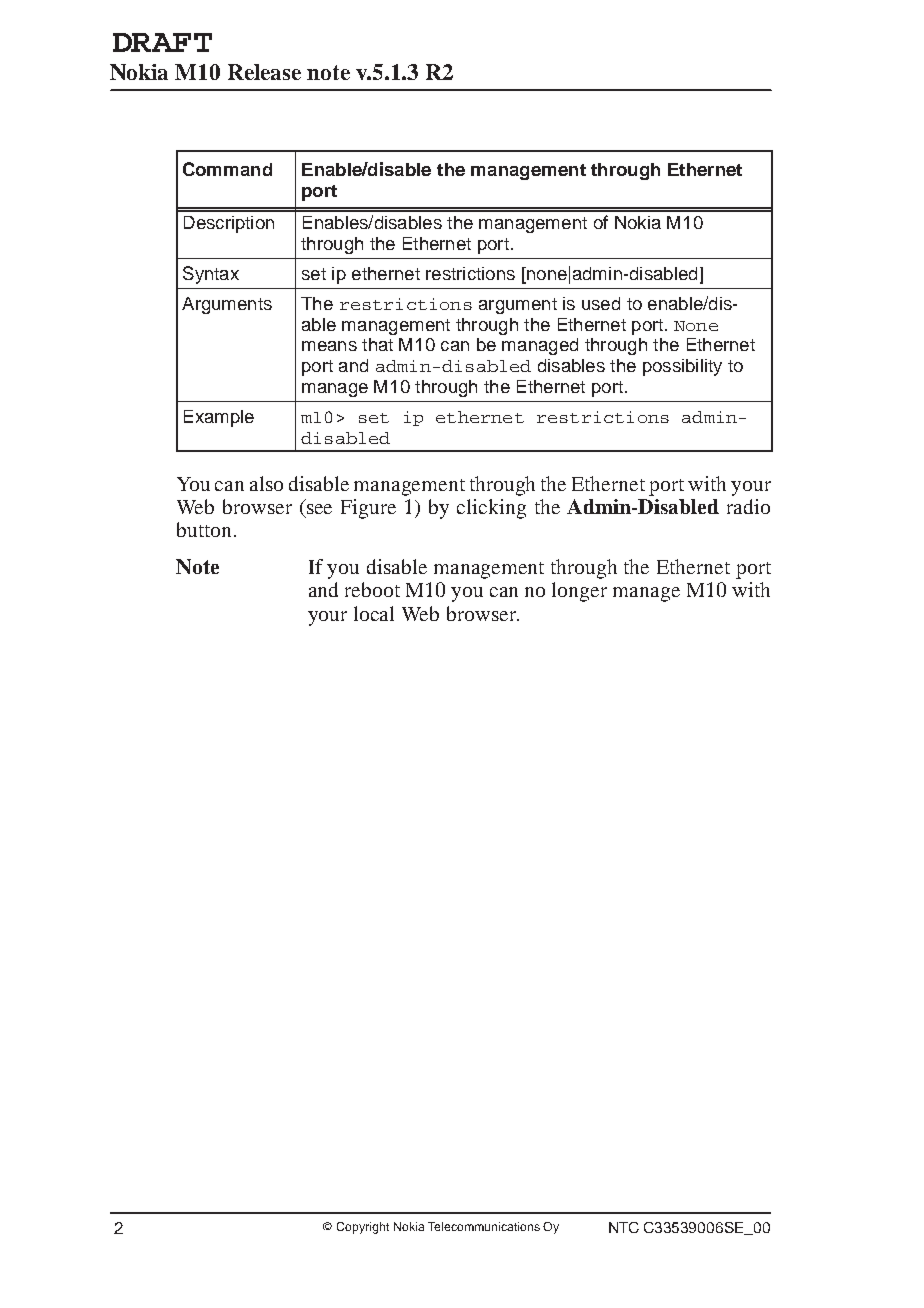 The image size is (924, 1308). Describe the element at coordinates (363, 1228) in the image. I see `Copyright` at that location.
